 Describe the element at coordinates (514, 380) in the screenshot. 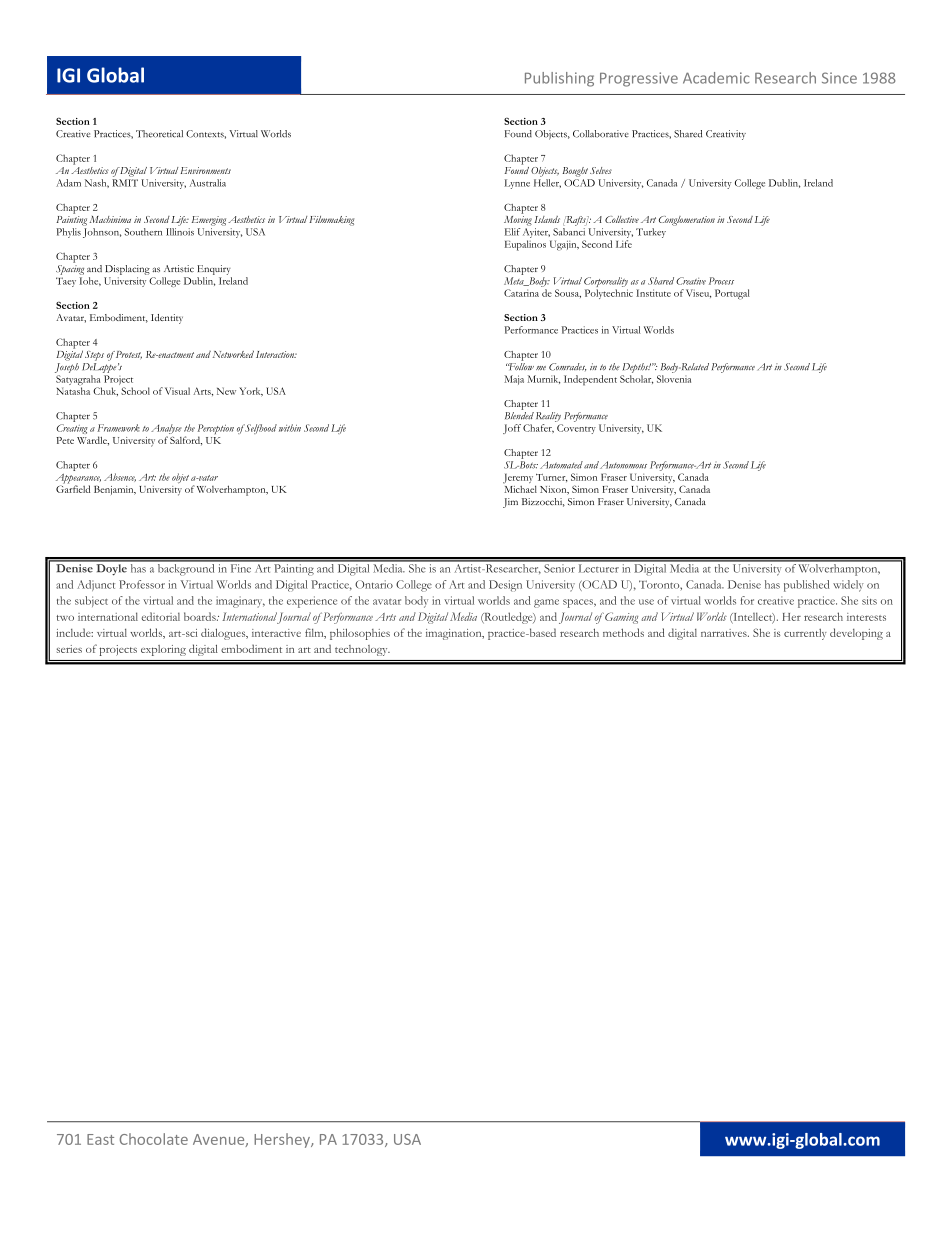

I see `Maja` at that location.
